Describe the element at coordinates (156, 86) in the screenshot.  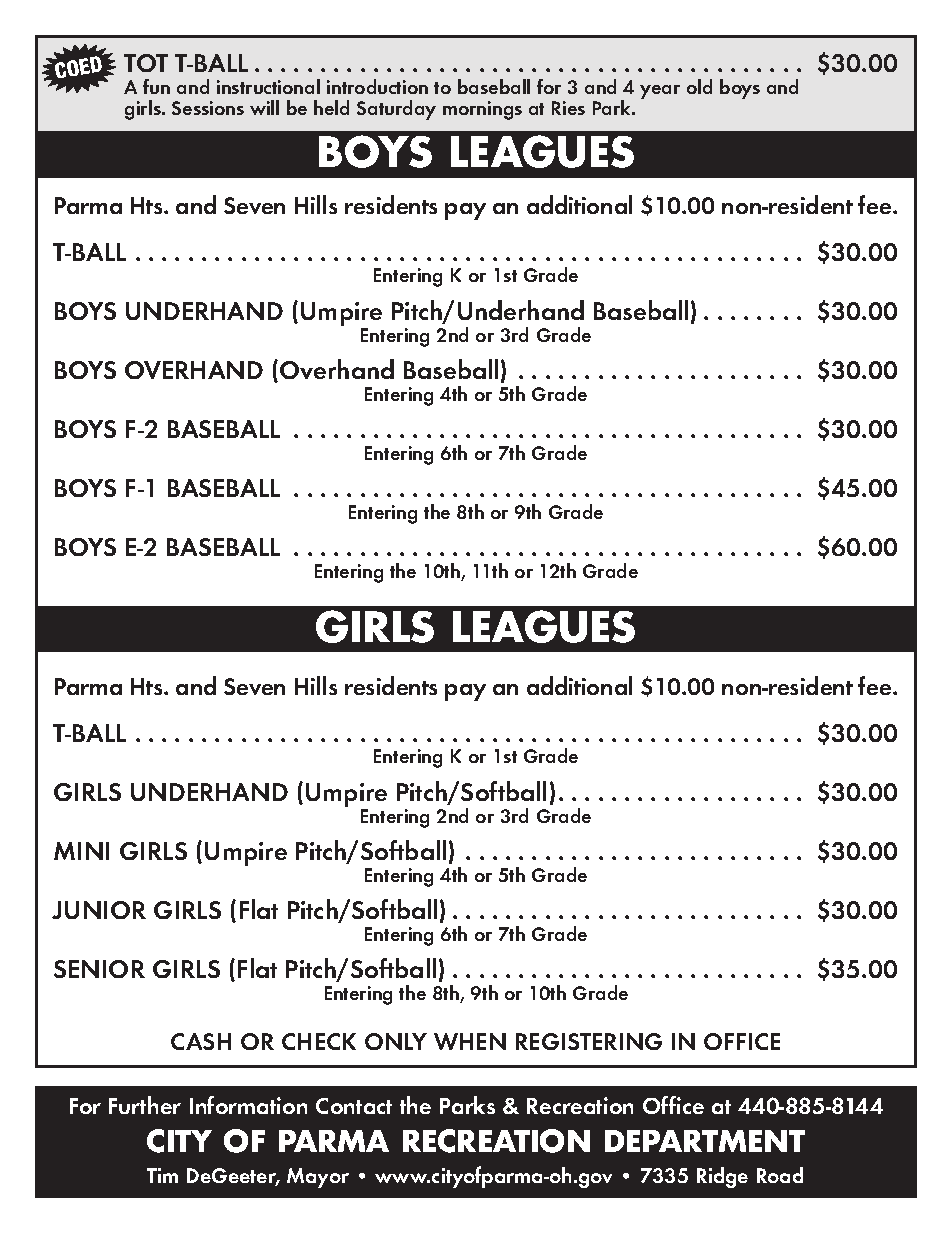
I see `fun` at that location.
